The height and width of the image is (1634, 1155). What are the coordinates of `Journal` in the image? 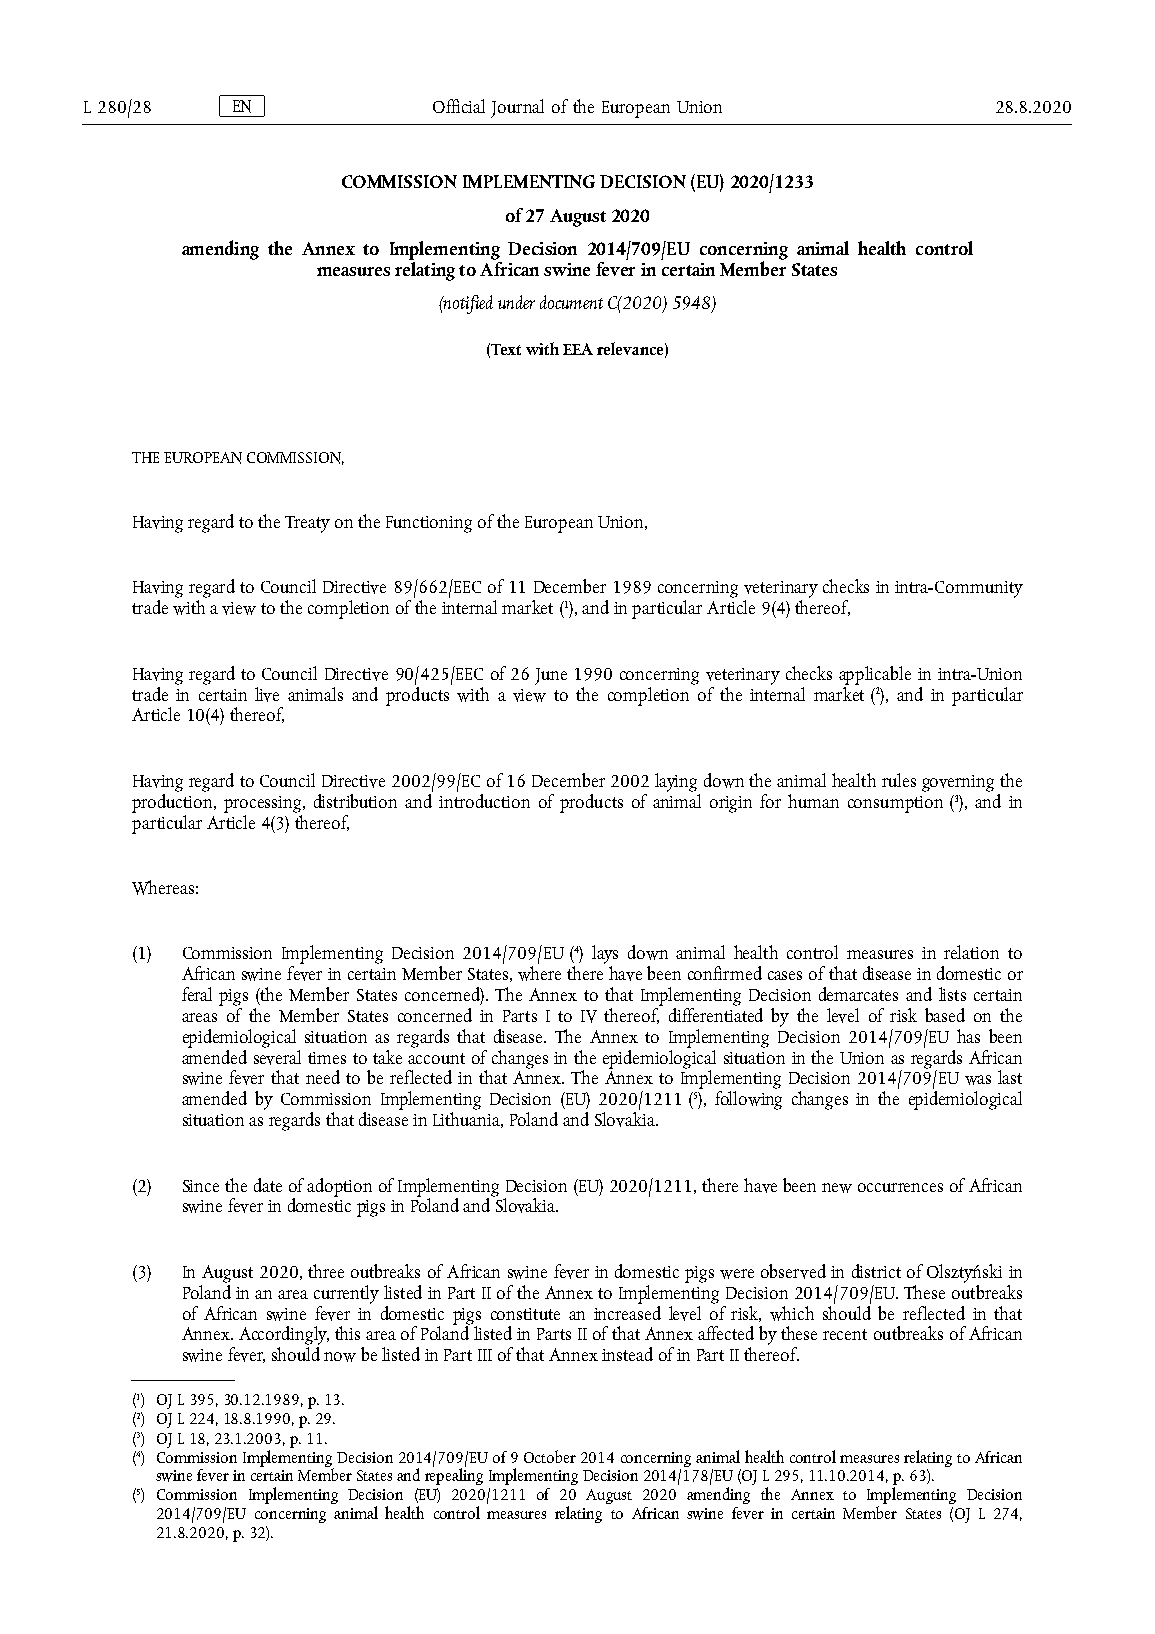 It's located at (517, 108).
